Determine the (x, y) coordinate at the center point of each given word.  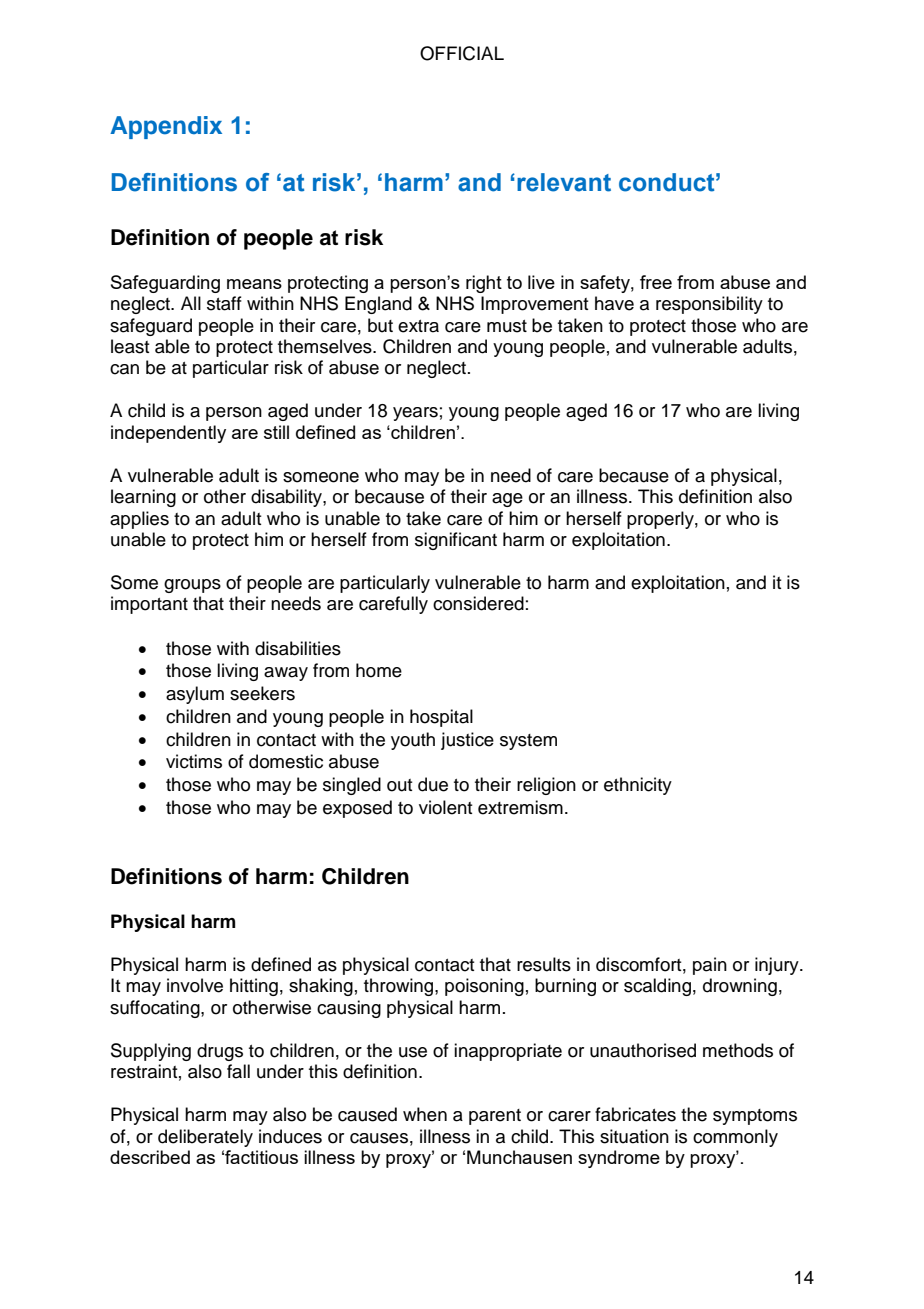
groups (192, 586)
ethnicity (638, 786)
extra (418, 326)
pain (710, 966)
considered (478, 603)
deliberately (205, 1138)
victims (194, 761)
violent (446, 807)
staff (224, 303)
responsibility (709, 305)
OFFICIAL (462, 53)
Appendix (166, 127)
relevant (564, 182)
